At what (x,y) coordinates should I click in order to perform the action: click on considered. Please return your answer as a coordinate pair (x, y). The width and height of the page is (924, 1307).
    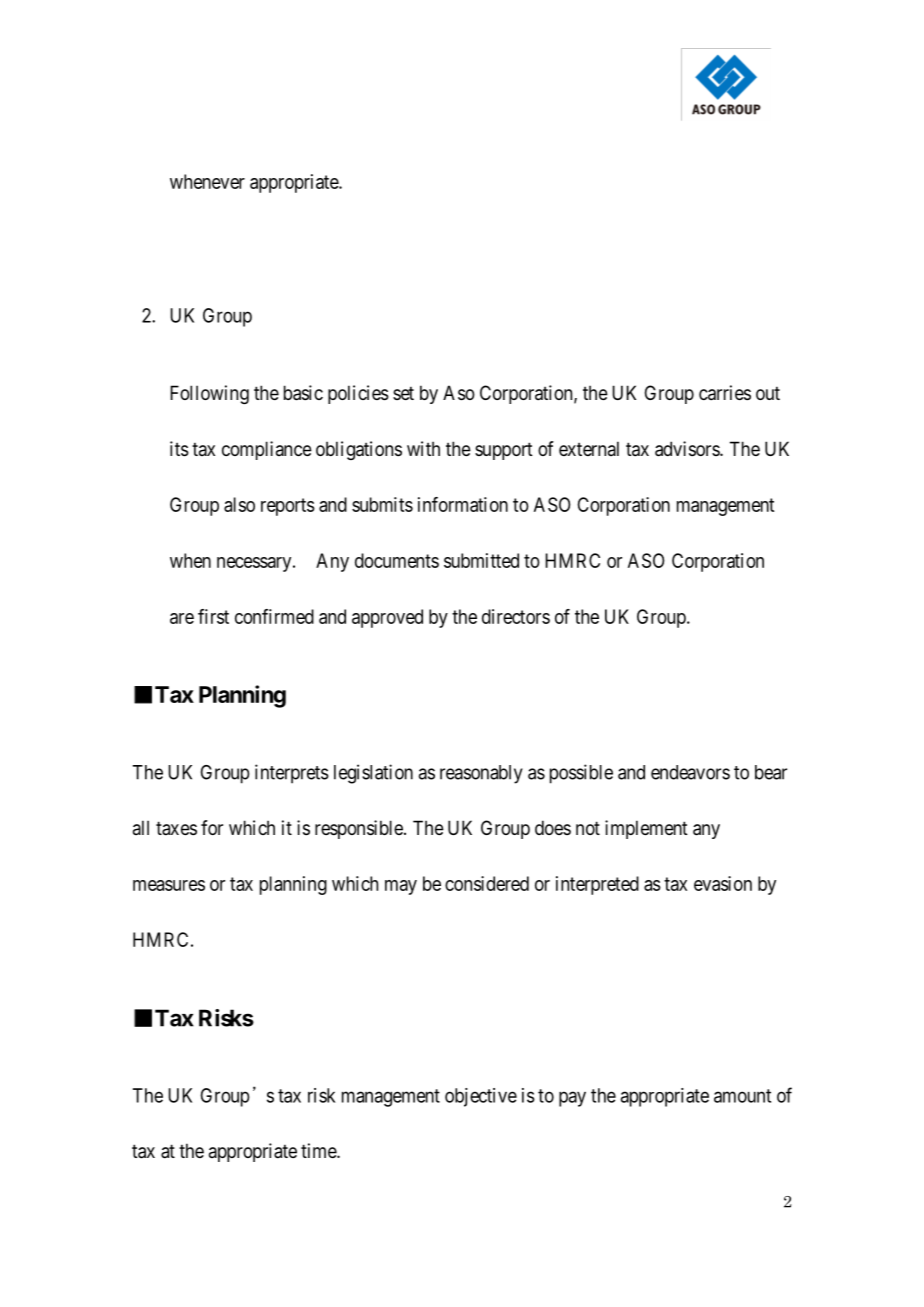
    Looking at the image, I should click on (487, 883).
